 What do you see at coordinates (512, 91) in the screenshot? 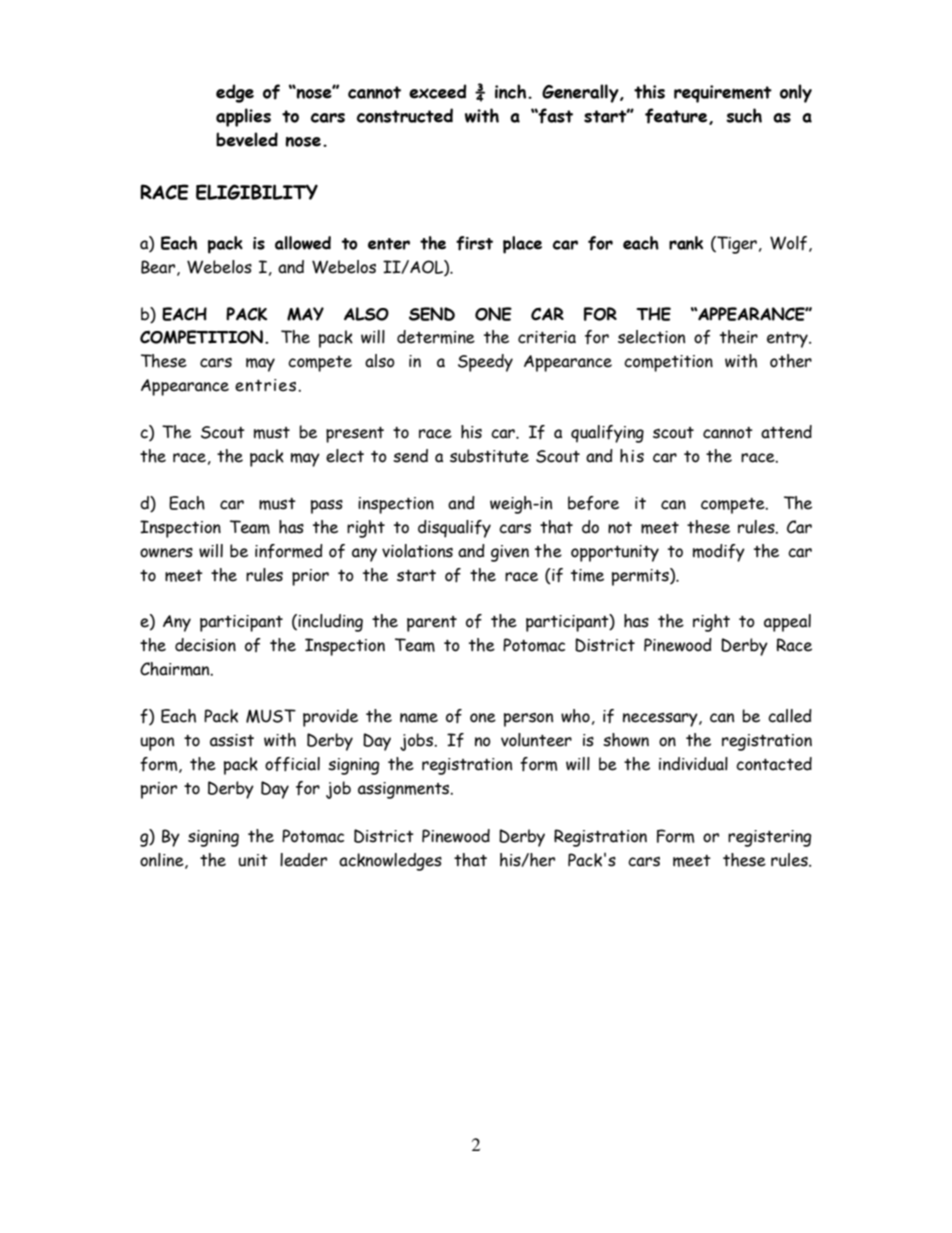
I see `inch` at bounding box center [512, 91].
